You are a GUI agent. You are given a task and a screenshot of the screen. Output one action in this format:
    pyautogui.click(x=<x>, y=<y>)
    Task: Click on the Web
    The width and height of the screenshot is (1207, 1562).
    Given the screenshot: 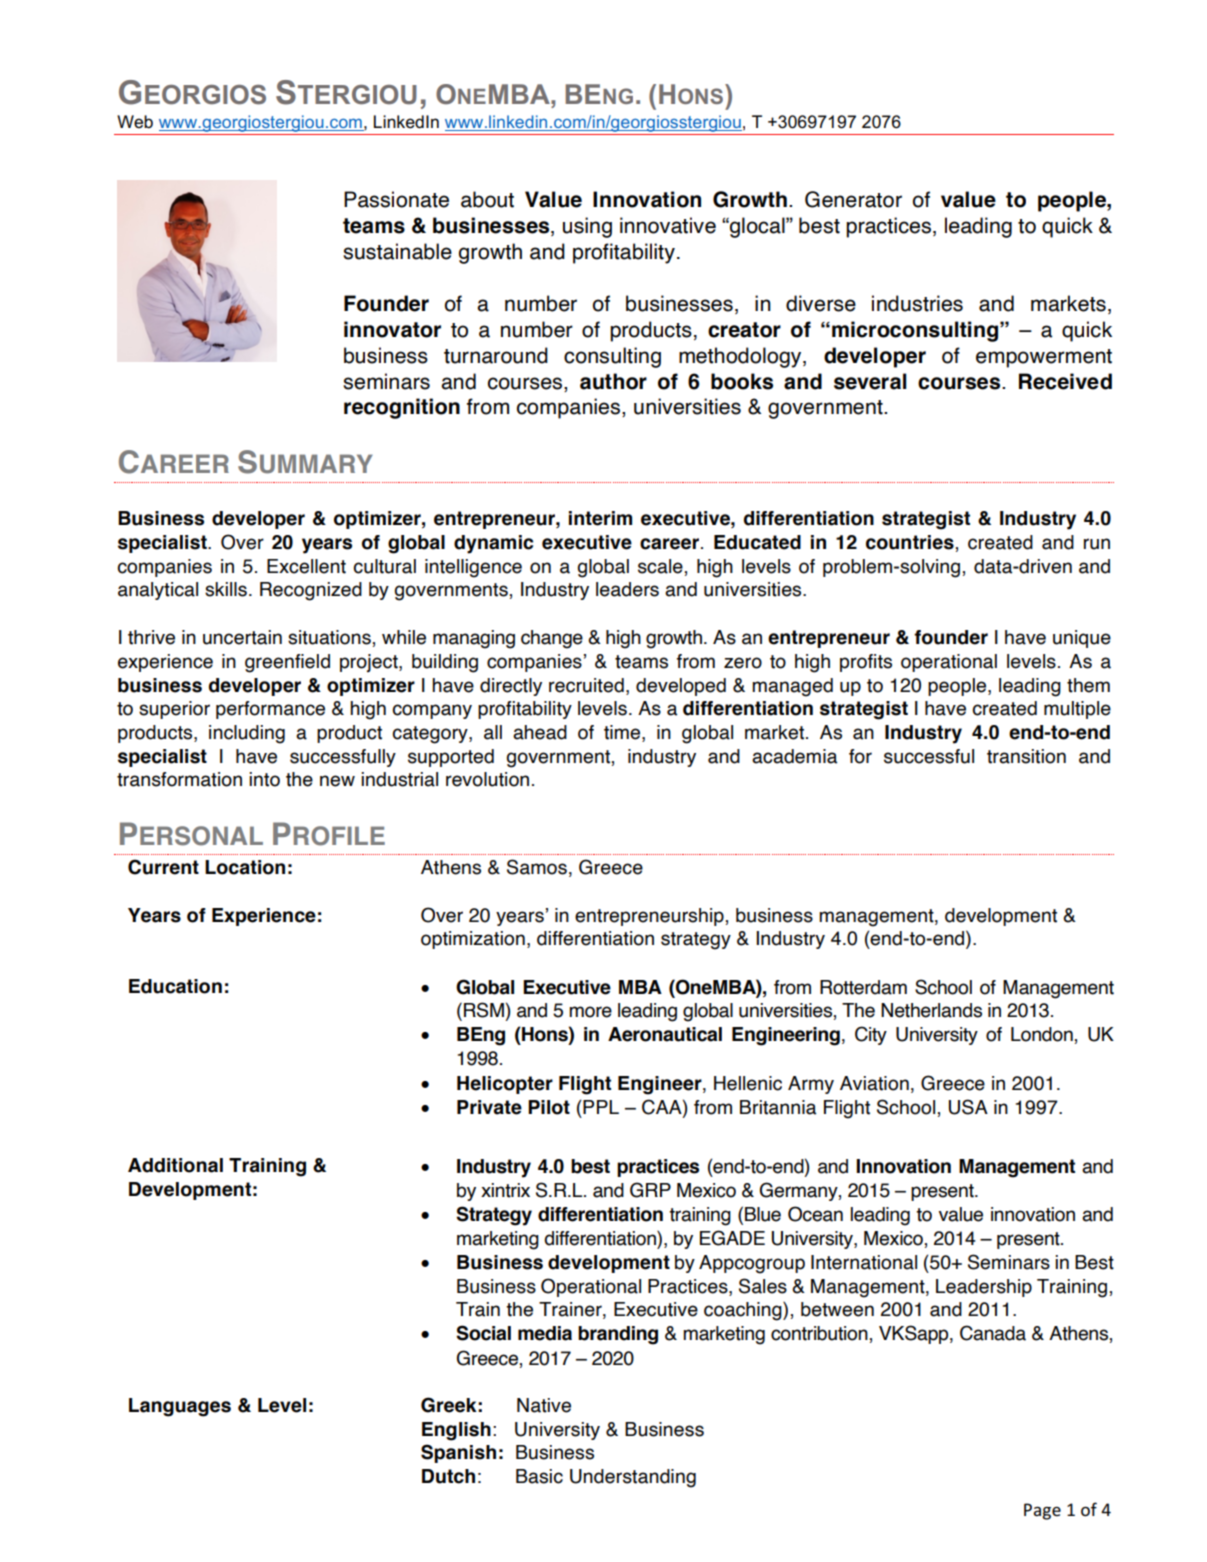 What is the action you would take?
    pyautogui.click(x=135, y=121)
